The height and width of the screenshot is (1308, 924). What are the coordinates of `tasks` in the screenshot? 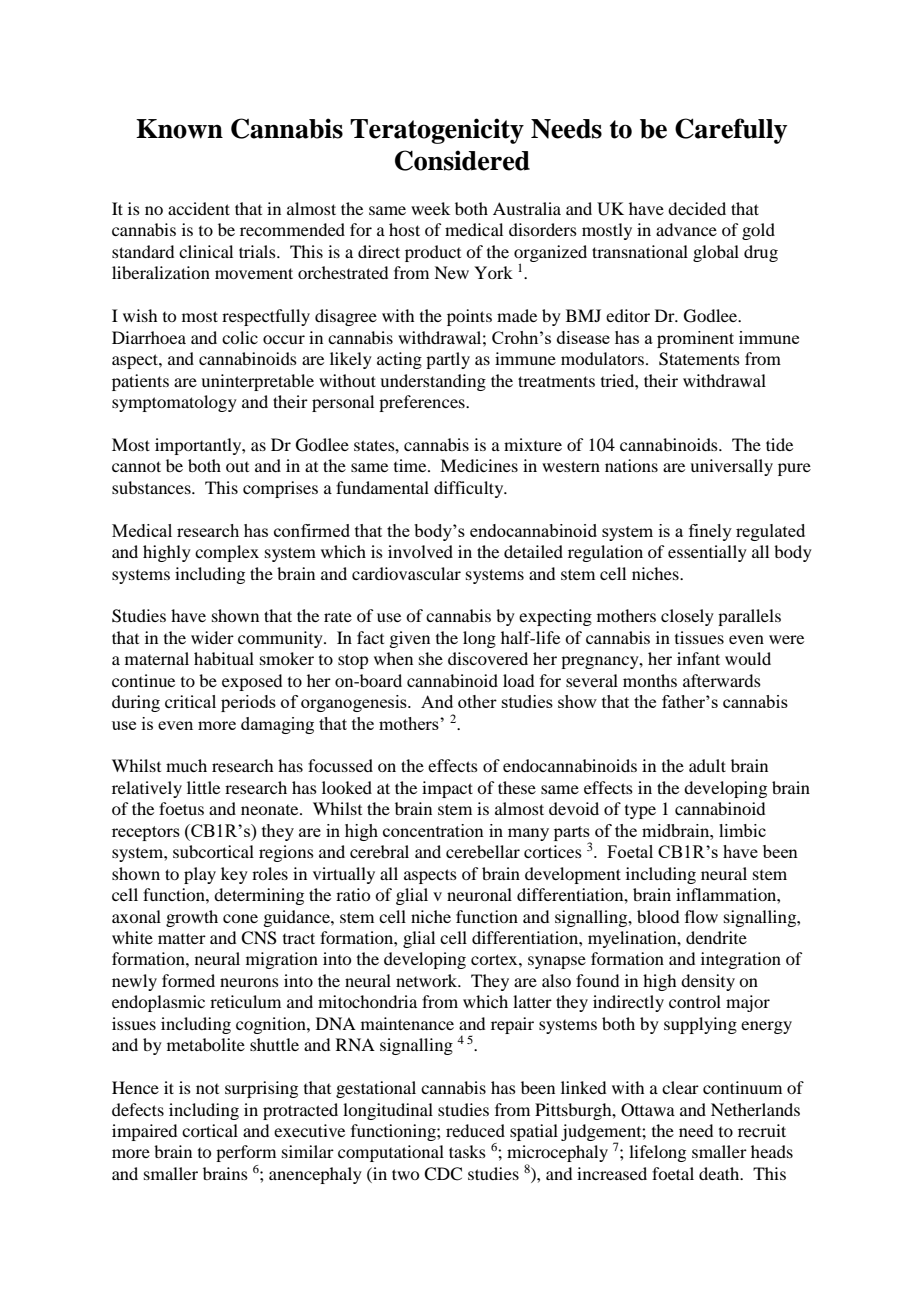 It's located at (467, 1151).
